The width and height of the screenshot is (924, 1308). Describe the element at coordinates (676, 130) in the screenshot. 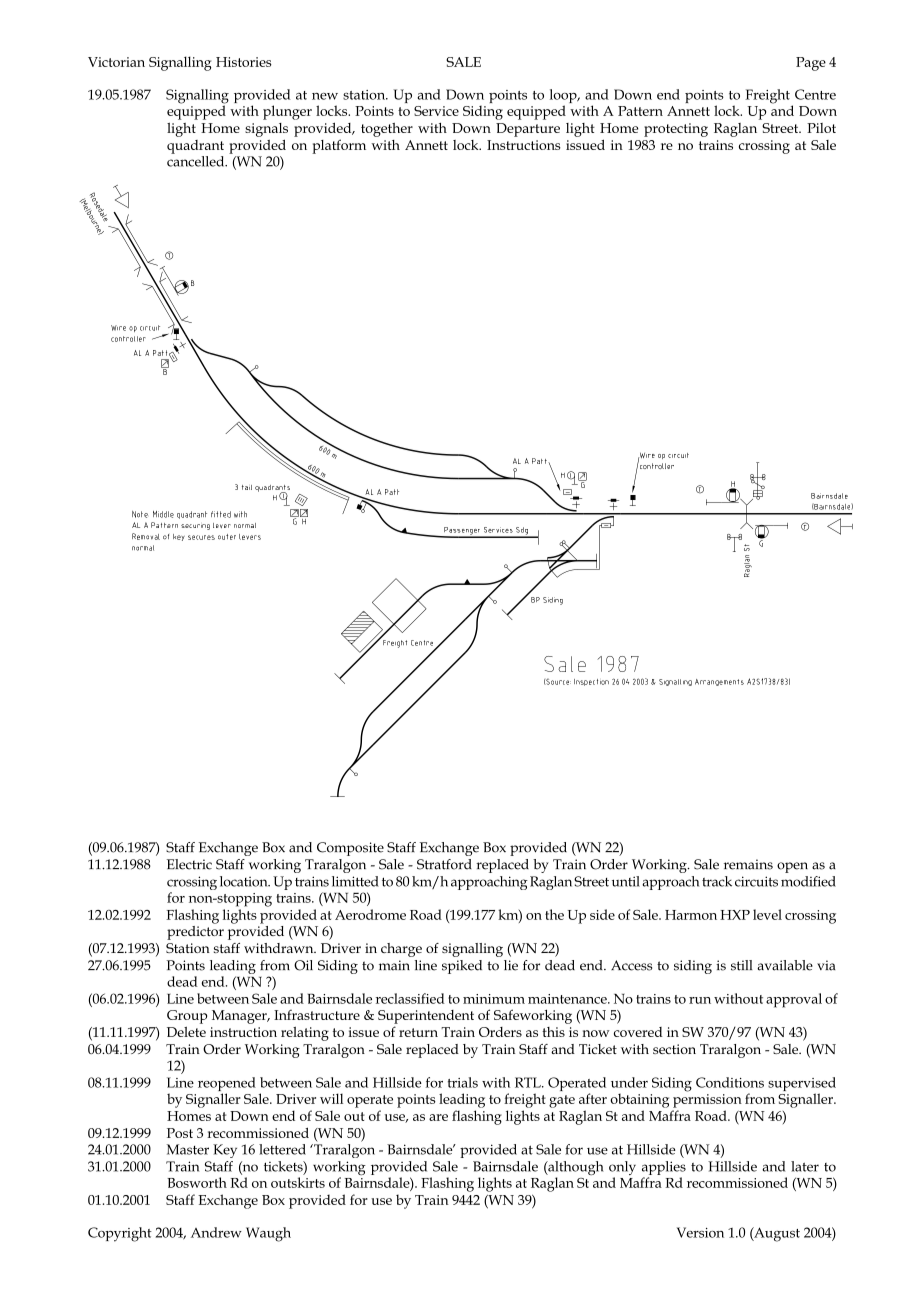

I see `protecting` at that location.
